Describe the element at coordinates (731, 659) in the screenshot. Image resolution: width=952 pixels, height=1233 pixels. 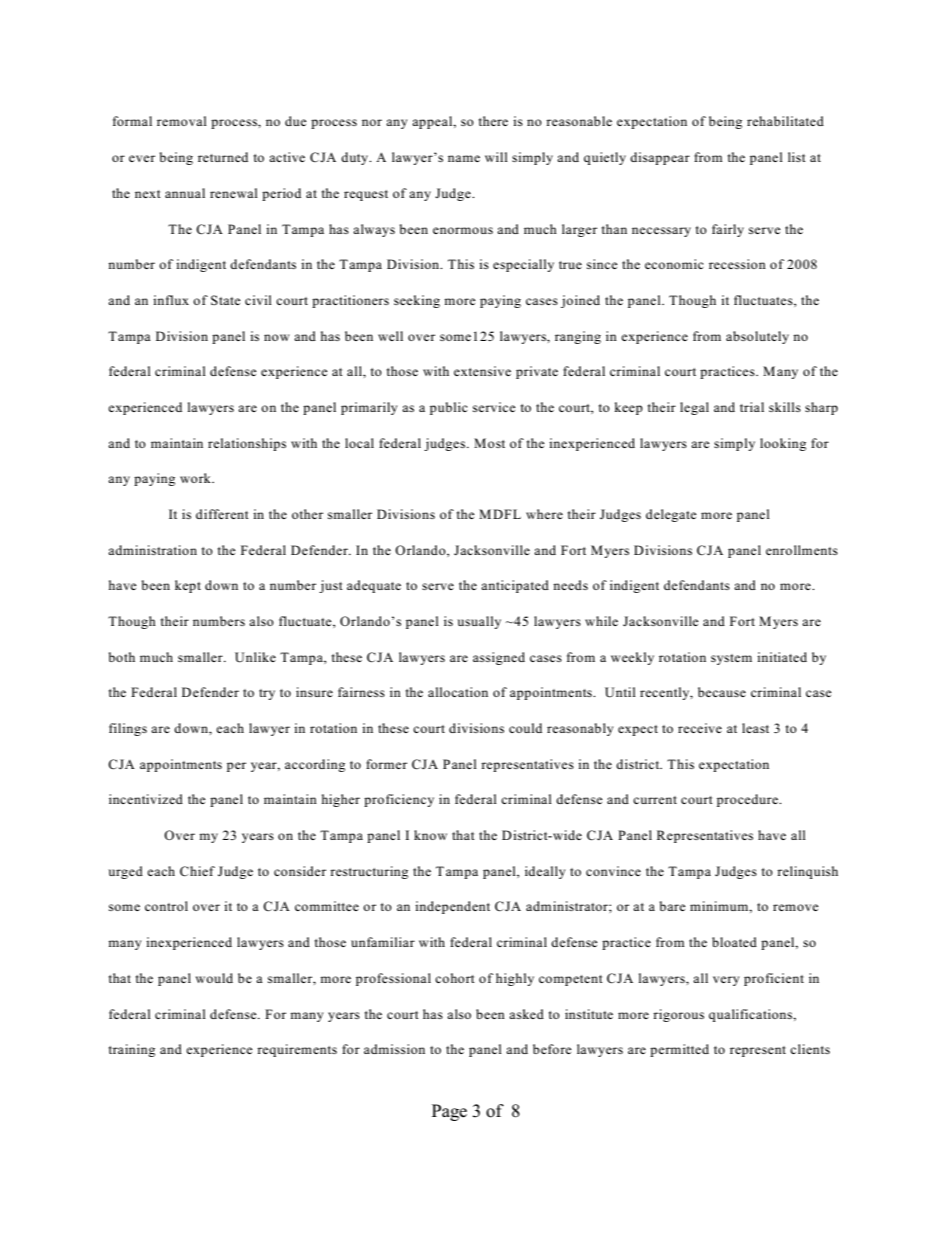
I see `system` at that location.
